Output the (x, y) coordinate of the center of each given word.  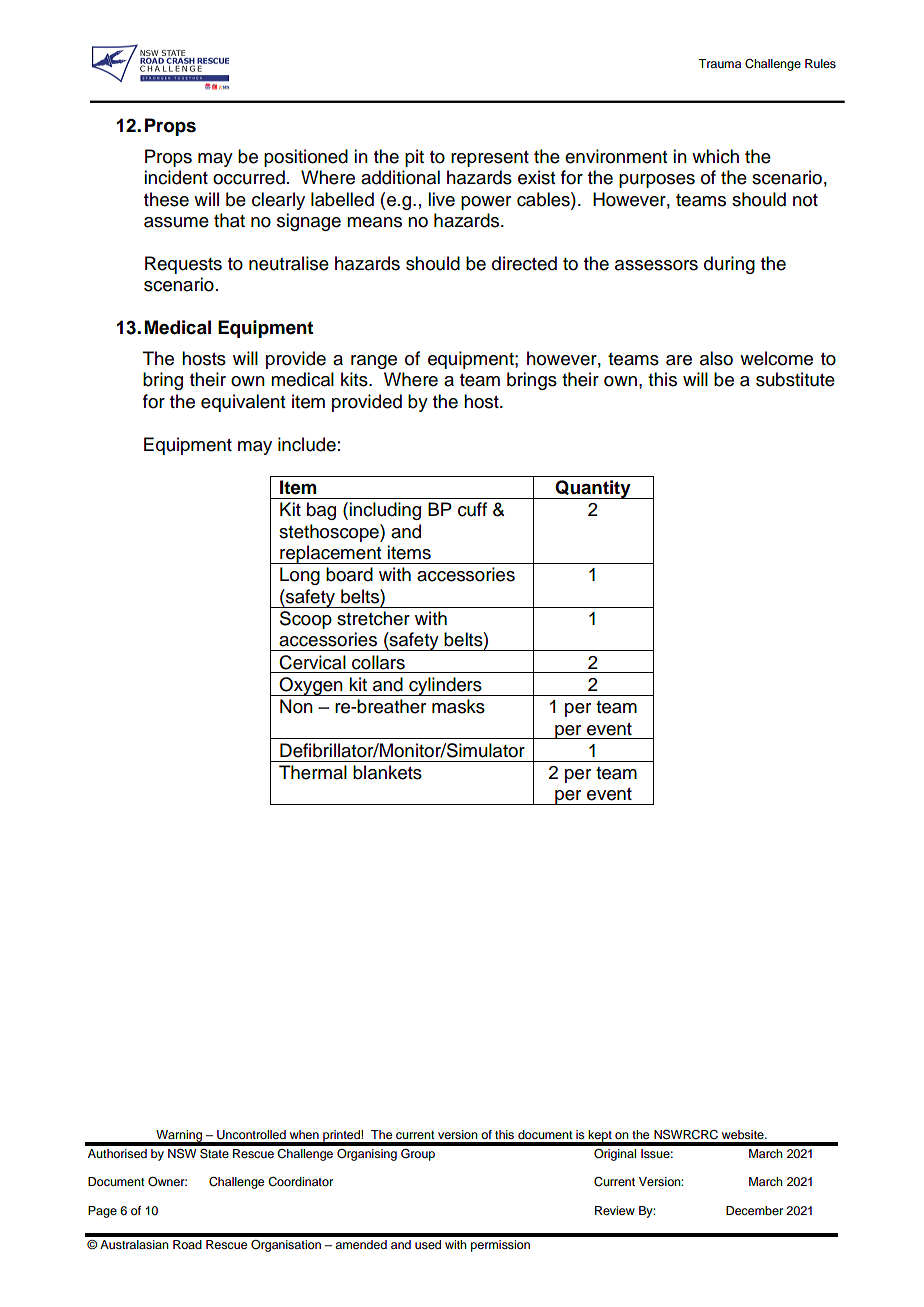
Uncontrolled (251, 1135)
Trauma (719, 63)
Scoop (306, 620)
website (744, 1134)
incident (176, 177)
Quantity (593, 489)
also (716, 358)
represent (490, 159)
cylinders (445, 686)
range (374, 362)
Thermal (313, 772)
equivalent (243, 403)
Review (615, 1210)
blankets (387, 772)
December (754, 1210)
